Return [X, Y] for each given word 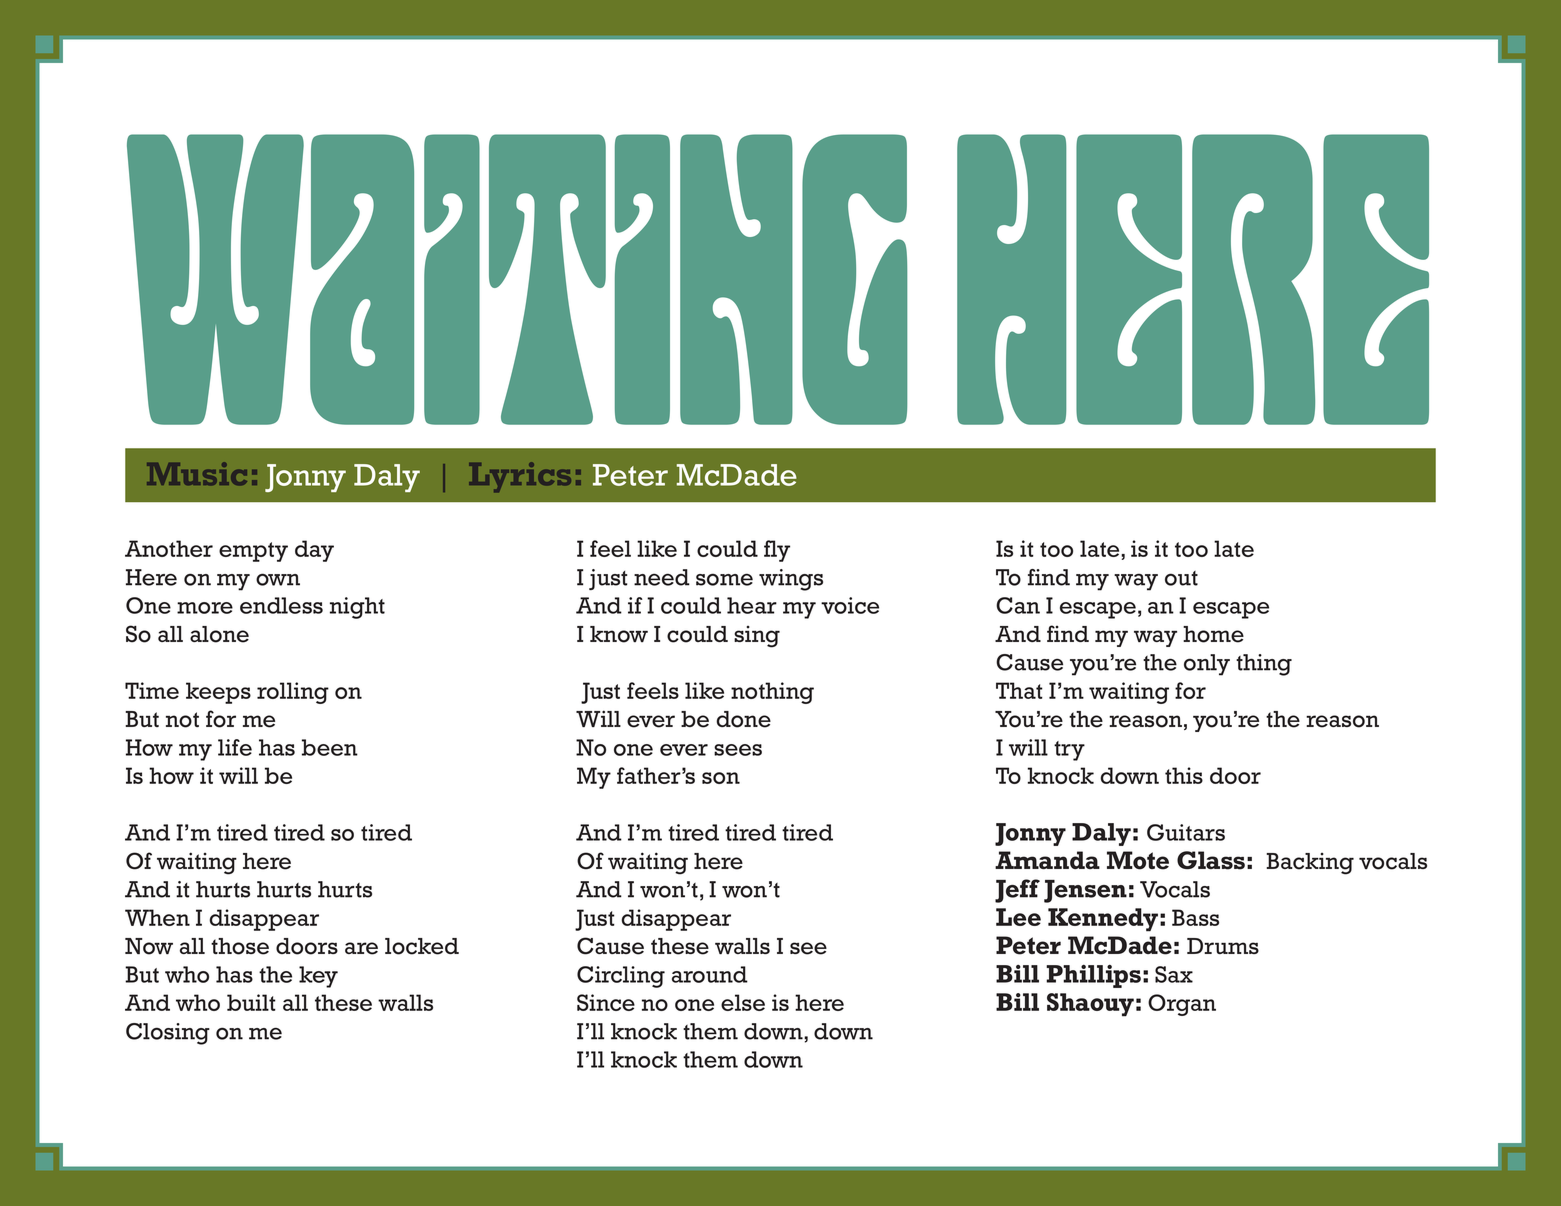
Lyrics [520, 477]
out [1181, 578]
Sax [1174, 974]
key [318, 977]
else [743, 1002]
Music [197, 473]
